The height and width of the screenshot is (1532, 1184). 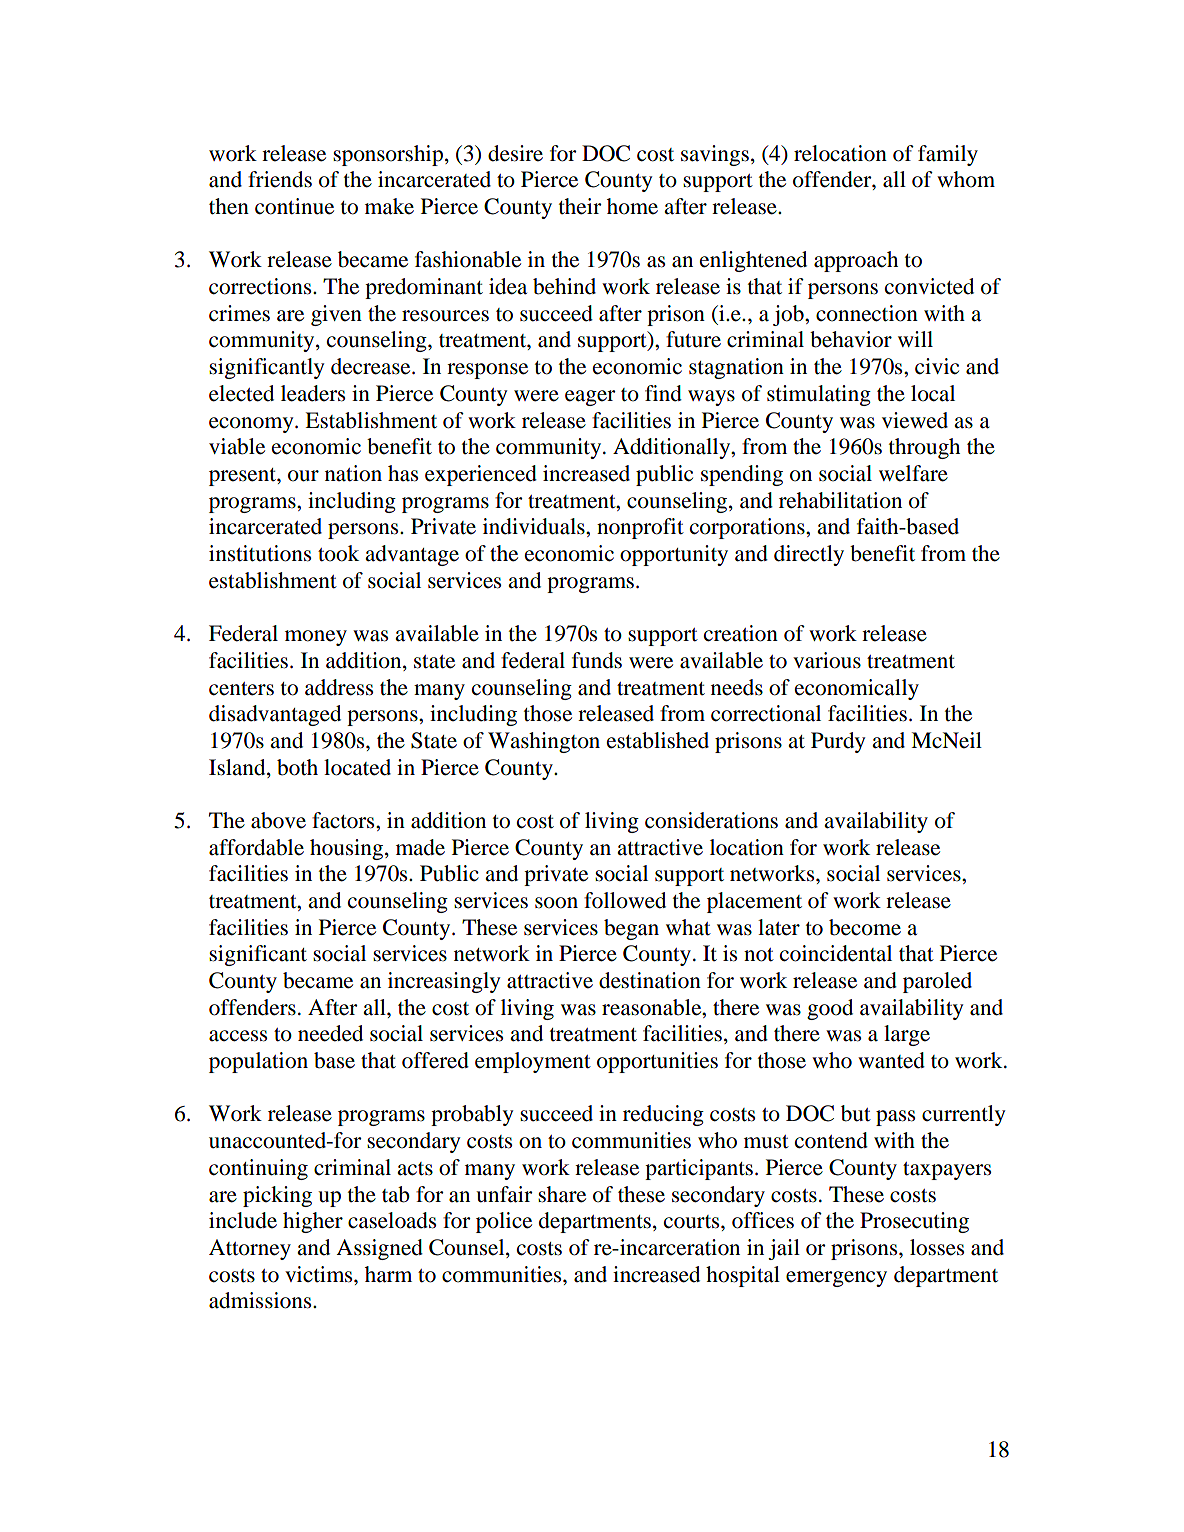 What do you see at coordinates (330, 1033) in the screenshot?
I see `needed` at bounding box center [330, 1033].
